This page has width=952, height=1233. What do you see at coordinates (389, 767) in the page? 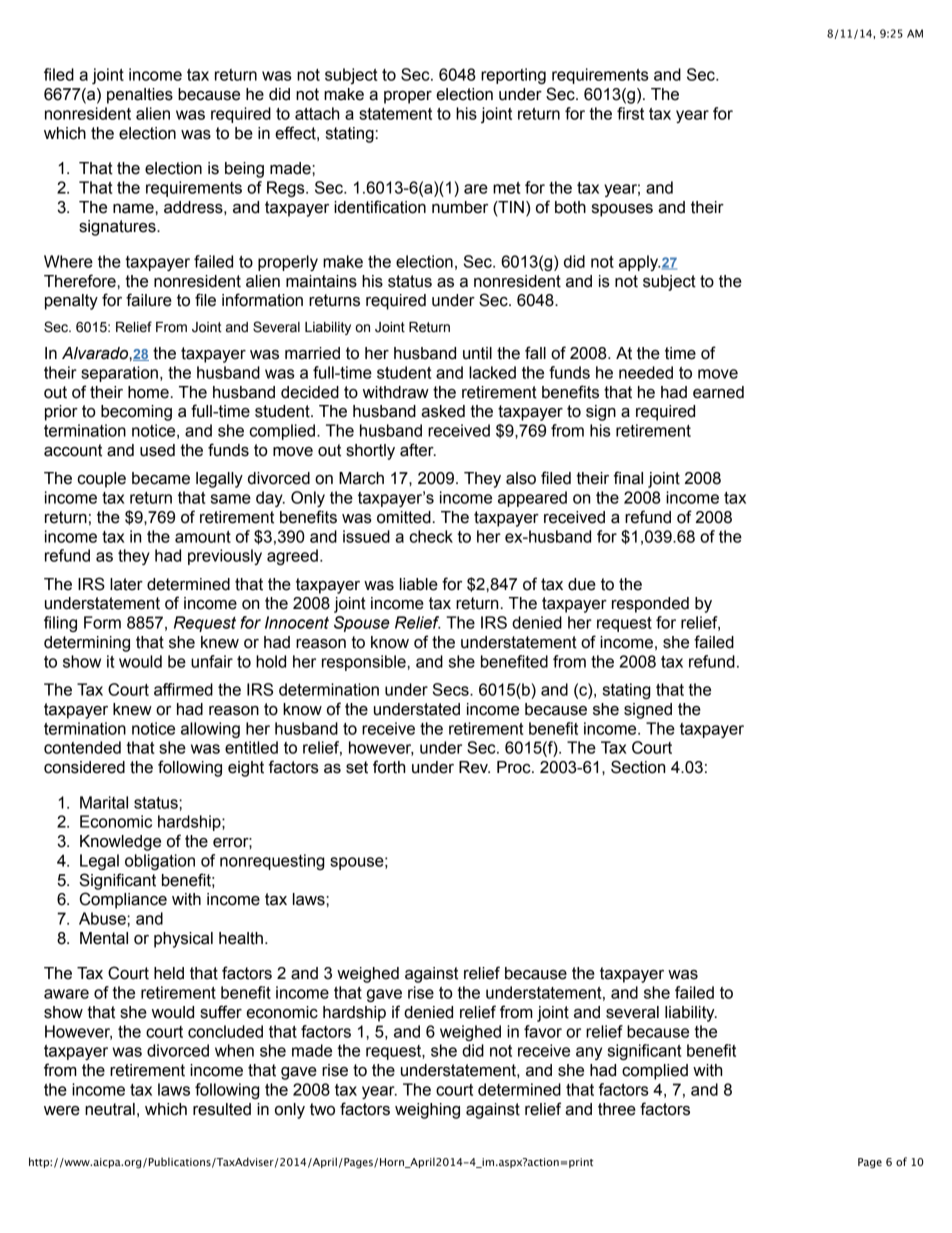
I see `forth` at bounding box center [389, 767].
